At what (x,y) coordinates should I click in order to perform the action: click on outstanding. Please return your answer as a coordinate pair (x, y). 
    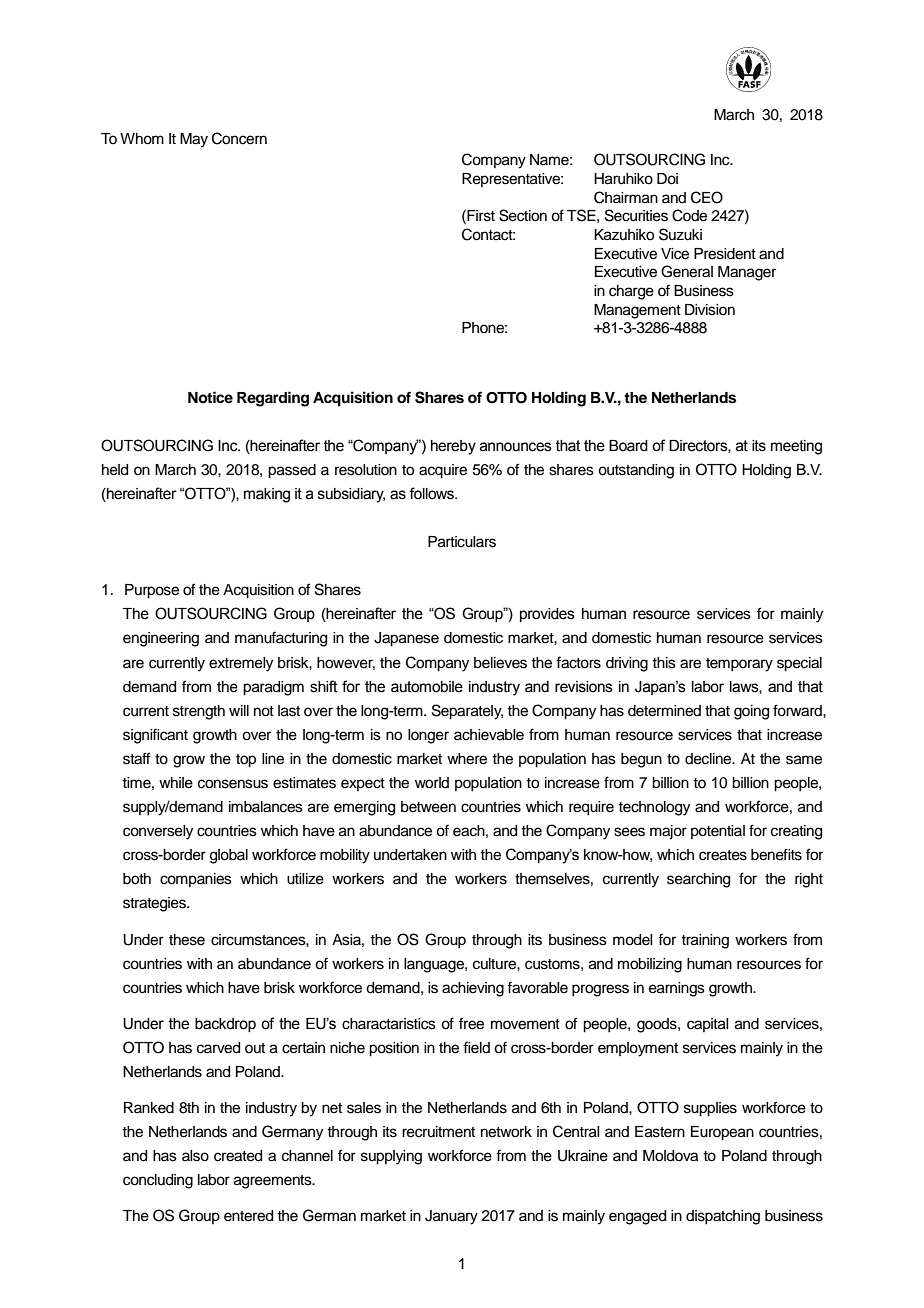
    Looking at the image, I should click on (636, 471).
